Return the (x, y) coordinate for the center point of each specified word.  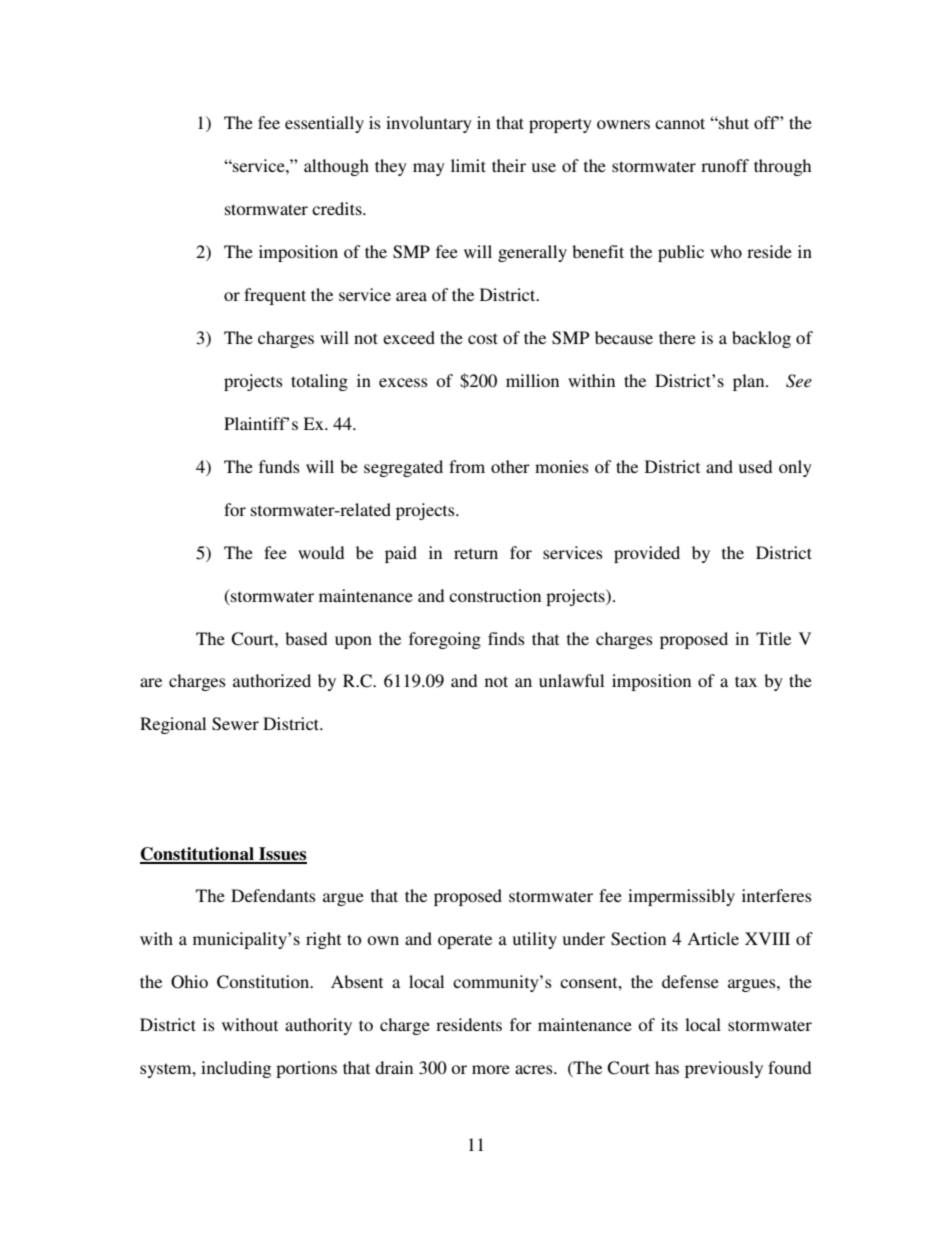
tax (746, 681)
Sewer (235, 724)
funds (279, 466)
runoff (725, 165)
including (236, 1069)
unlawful (571, 680)
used (755, 466)
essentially (324, 124)
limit (468, 165)
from (467, 466)
